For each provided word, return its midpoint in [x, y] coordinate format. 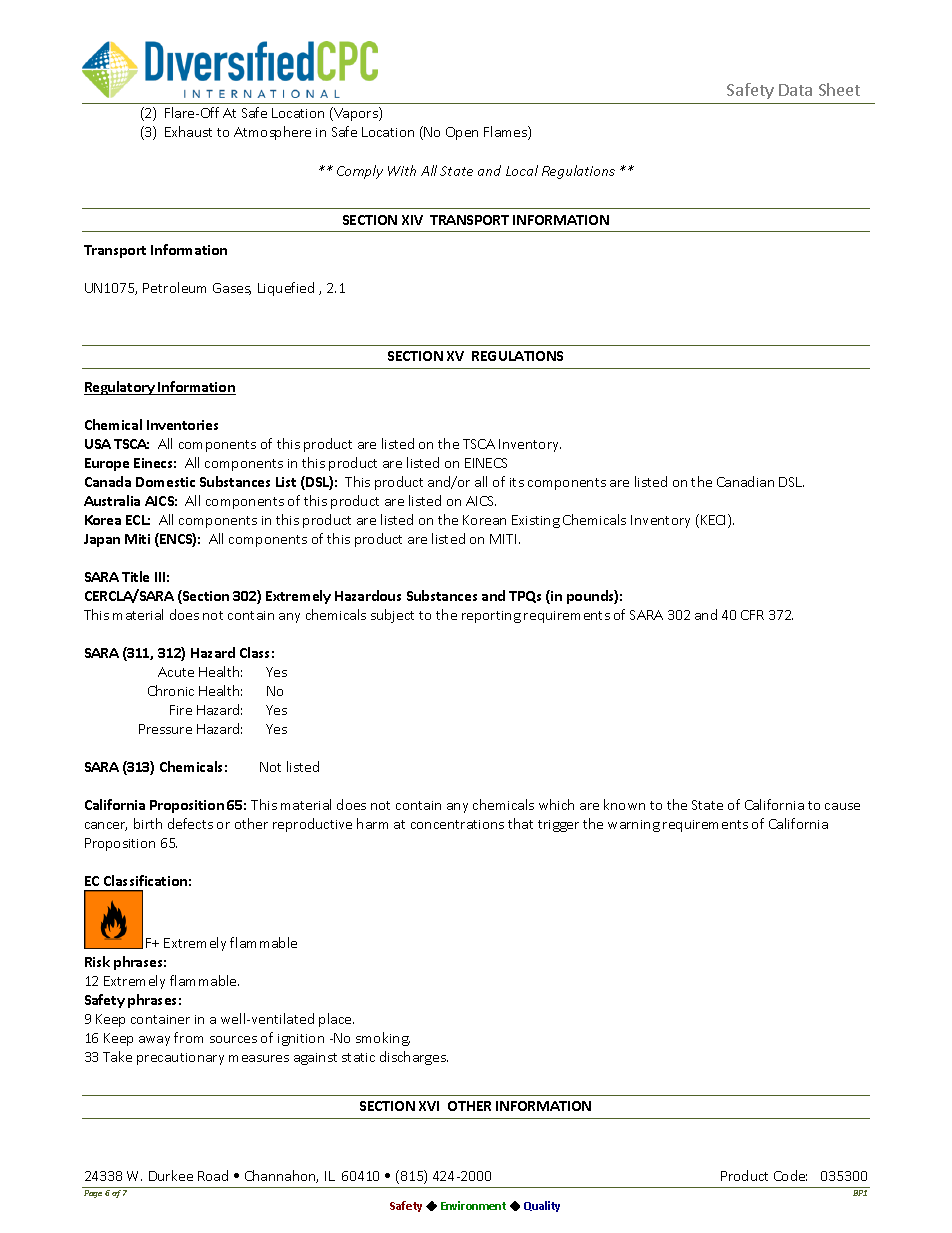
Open [462, 133]
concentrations [457, 824]
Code [790, 1175]
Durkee [171, 1175]
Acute [176, 672]
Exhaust [188, 131]
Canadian [745, 481]
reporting [491, 617]
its [517, 482]
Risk [97, 961]
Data [795, 90]
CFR [752, 615]
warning [634, 826]
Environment [473, 1205]
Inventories [182, 425]
